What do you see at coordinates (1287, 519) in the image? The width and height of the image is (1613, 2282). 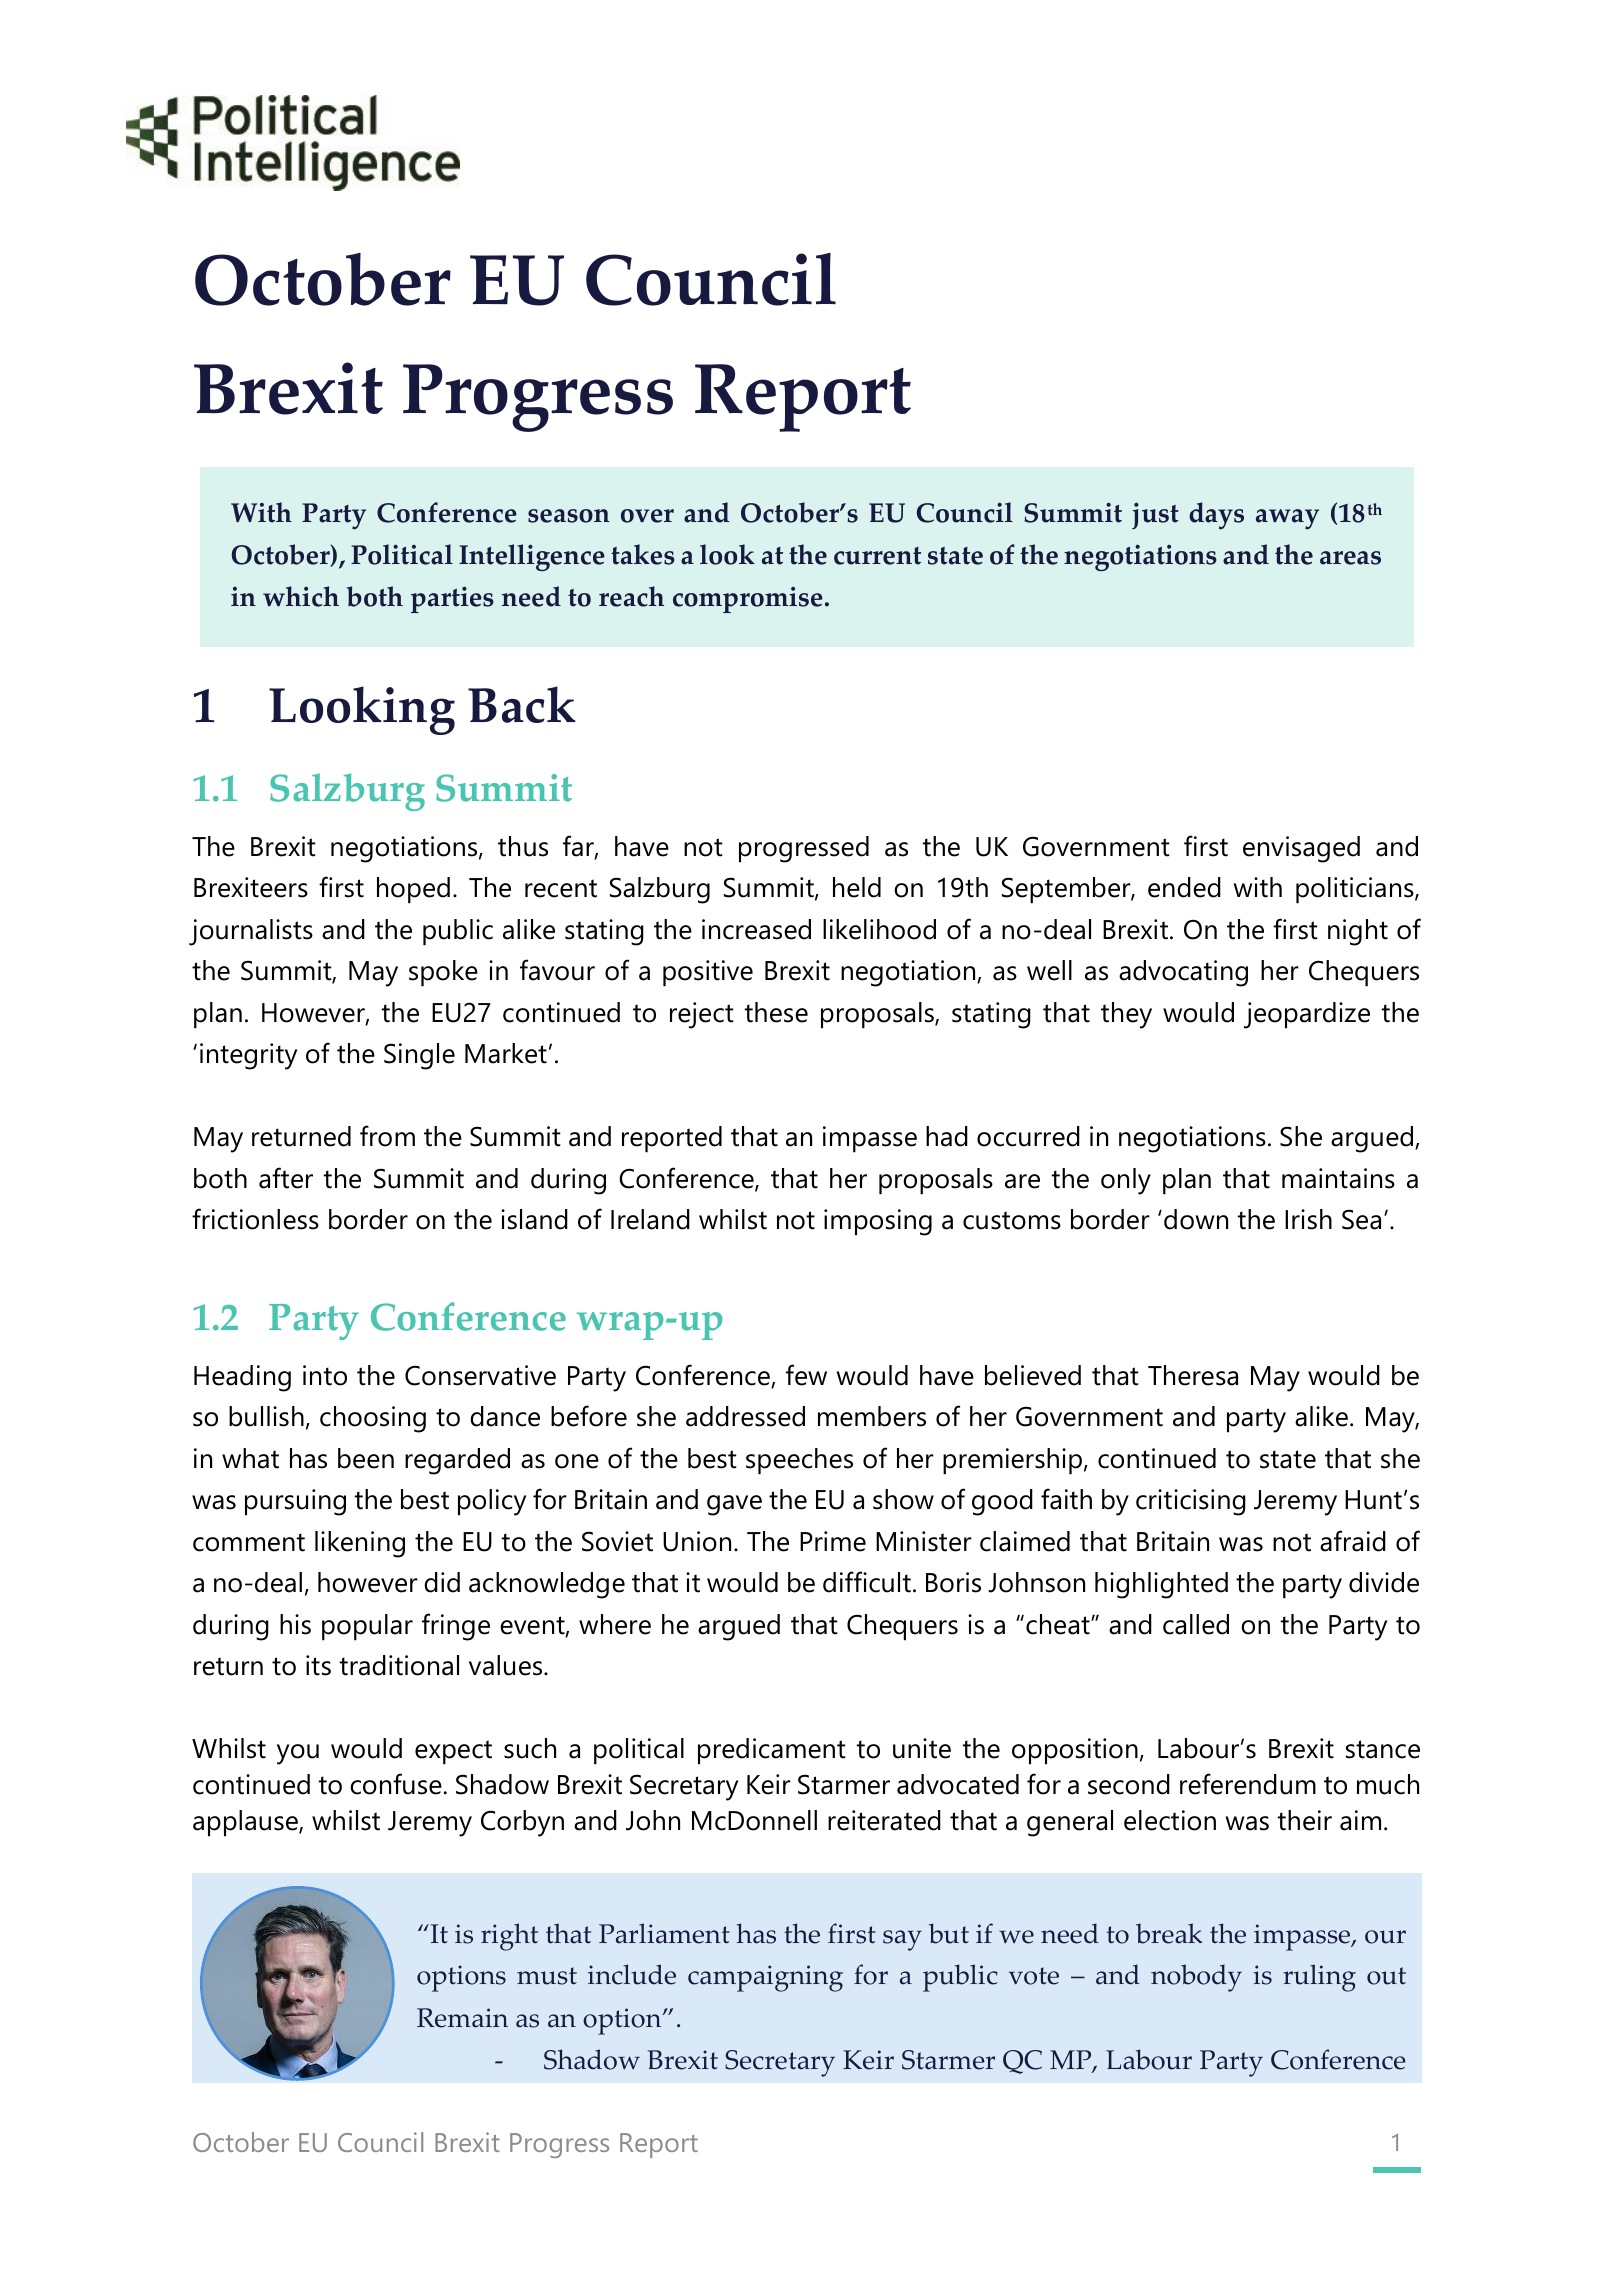 I see `away` at bounding box center [1287, 519].
